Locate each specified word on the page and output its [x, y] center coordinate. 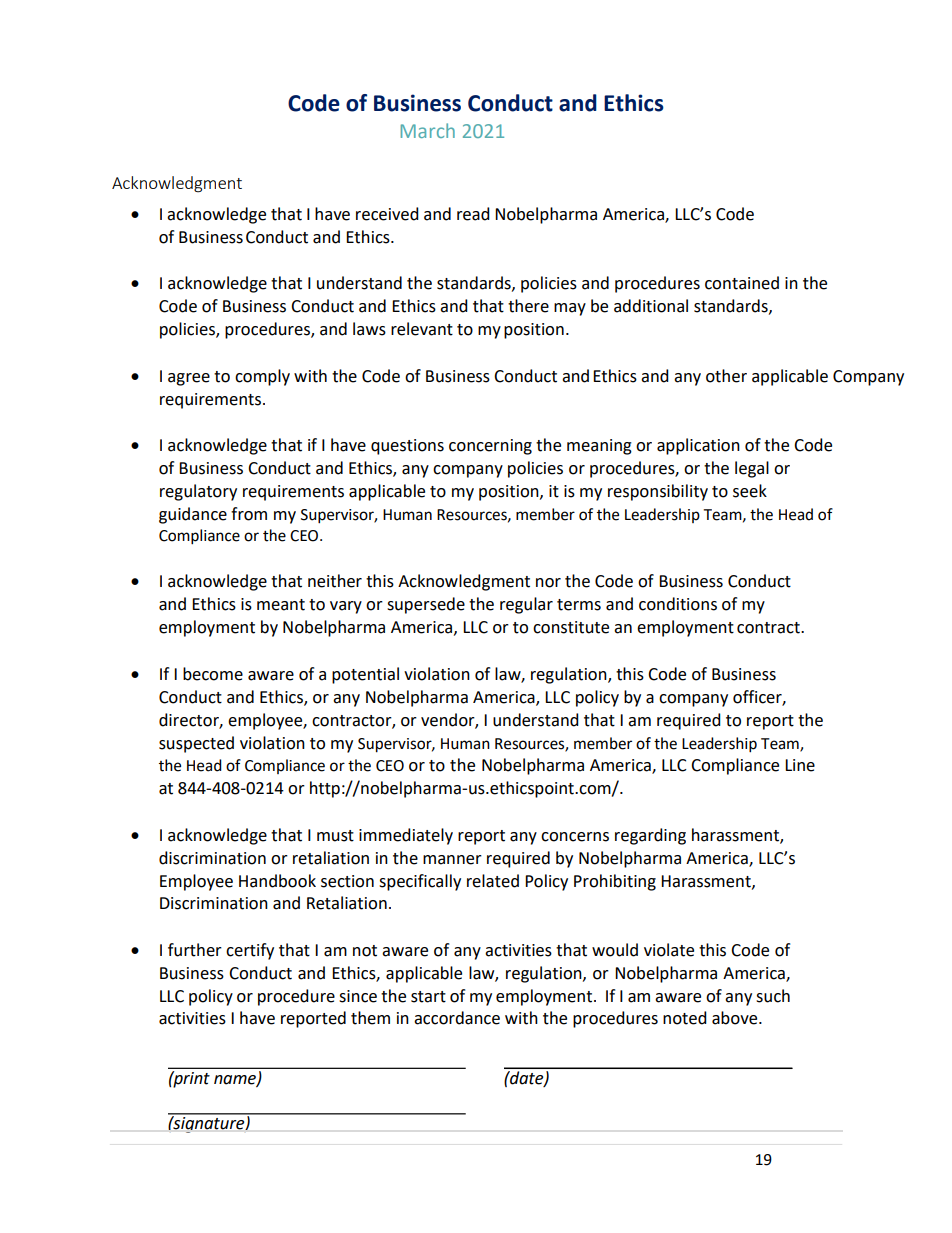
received [387, 214]
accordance [457, 1018]
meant [281, 605]
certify [250, 951]
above [736, 1018]
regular [526, 605]
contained [742, 283]
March [427, 130]
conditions [678, 604]
